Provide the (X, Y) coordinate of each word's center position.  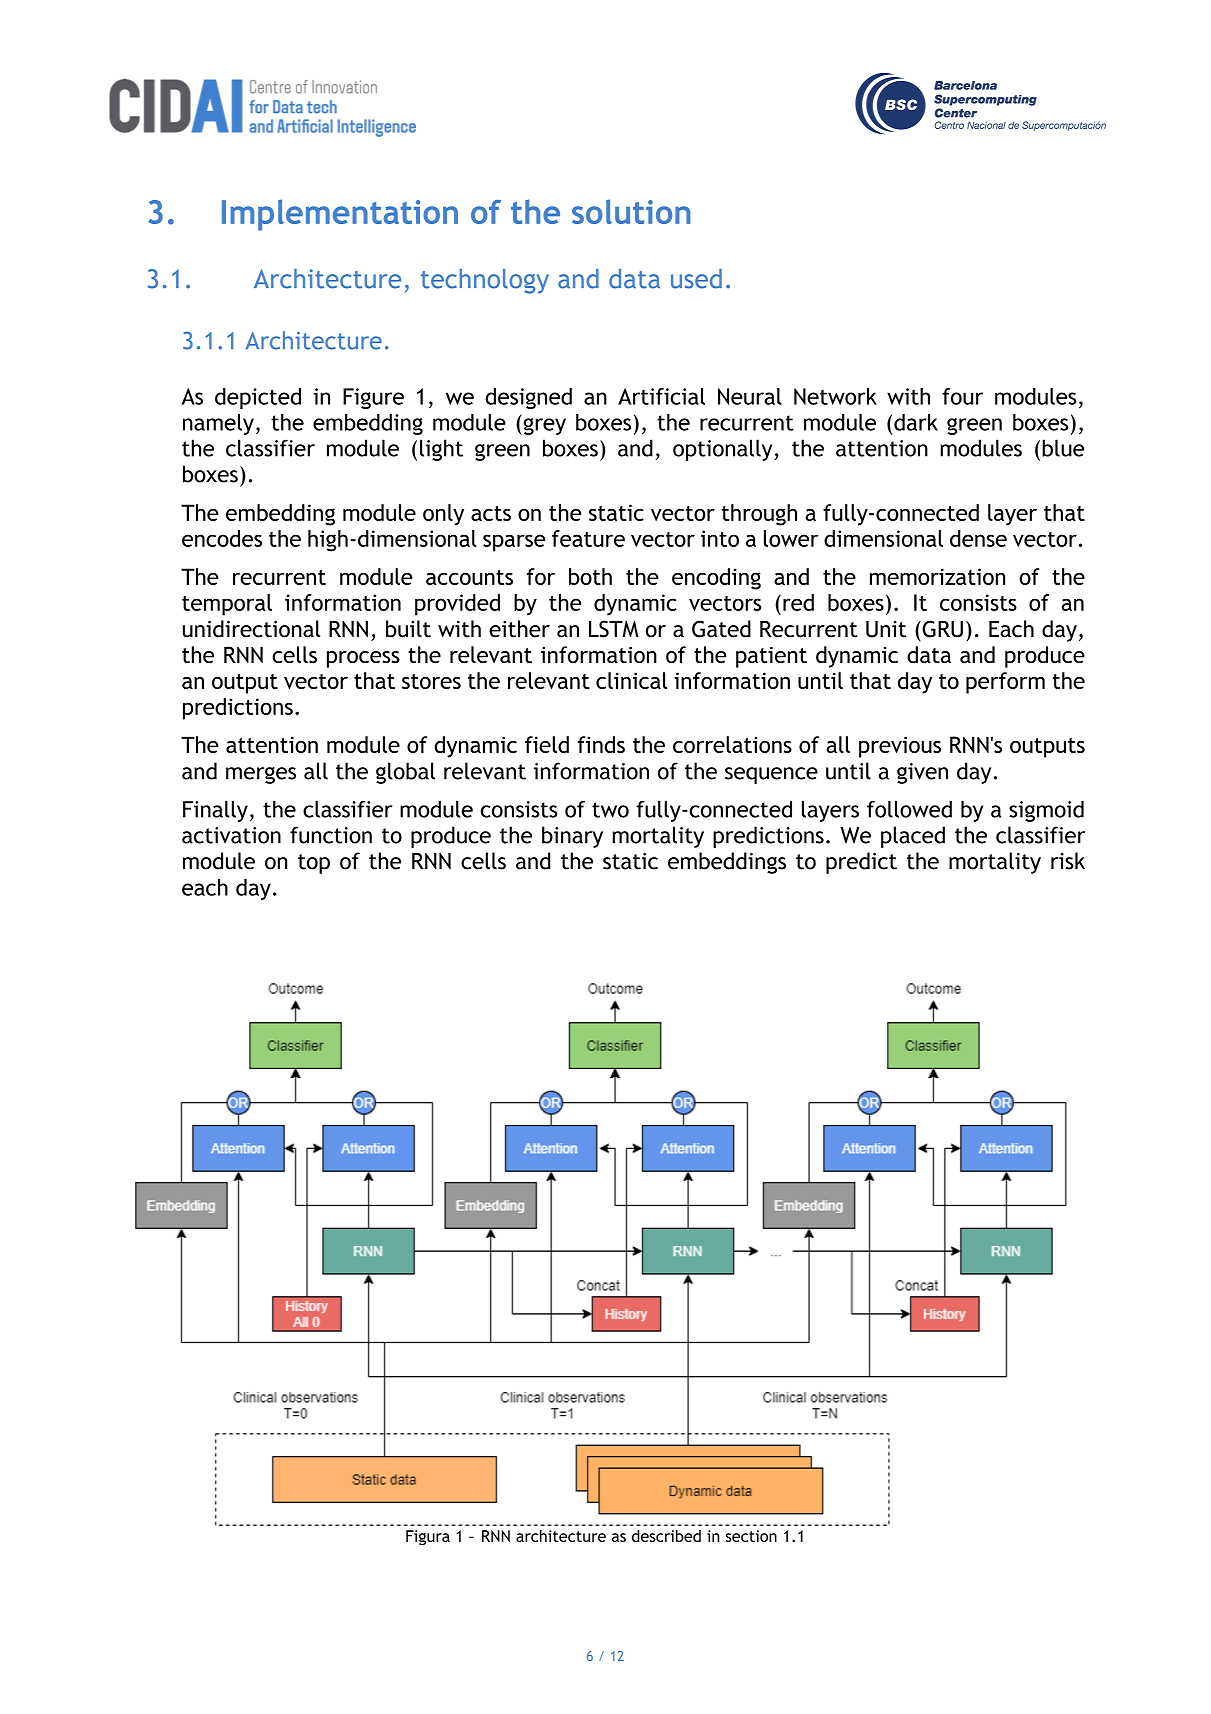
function (331, 835)
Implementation (340, 215)
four (962, 396)
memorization (937, 576)
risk (1068, 861)
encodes (222, 538)
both (590, 576)
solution (631, 211)
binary (572, 837)
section (751, 1536)
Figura (428, 1537)
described (666, 1536)
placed (913, 837)
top (314, 864)
